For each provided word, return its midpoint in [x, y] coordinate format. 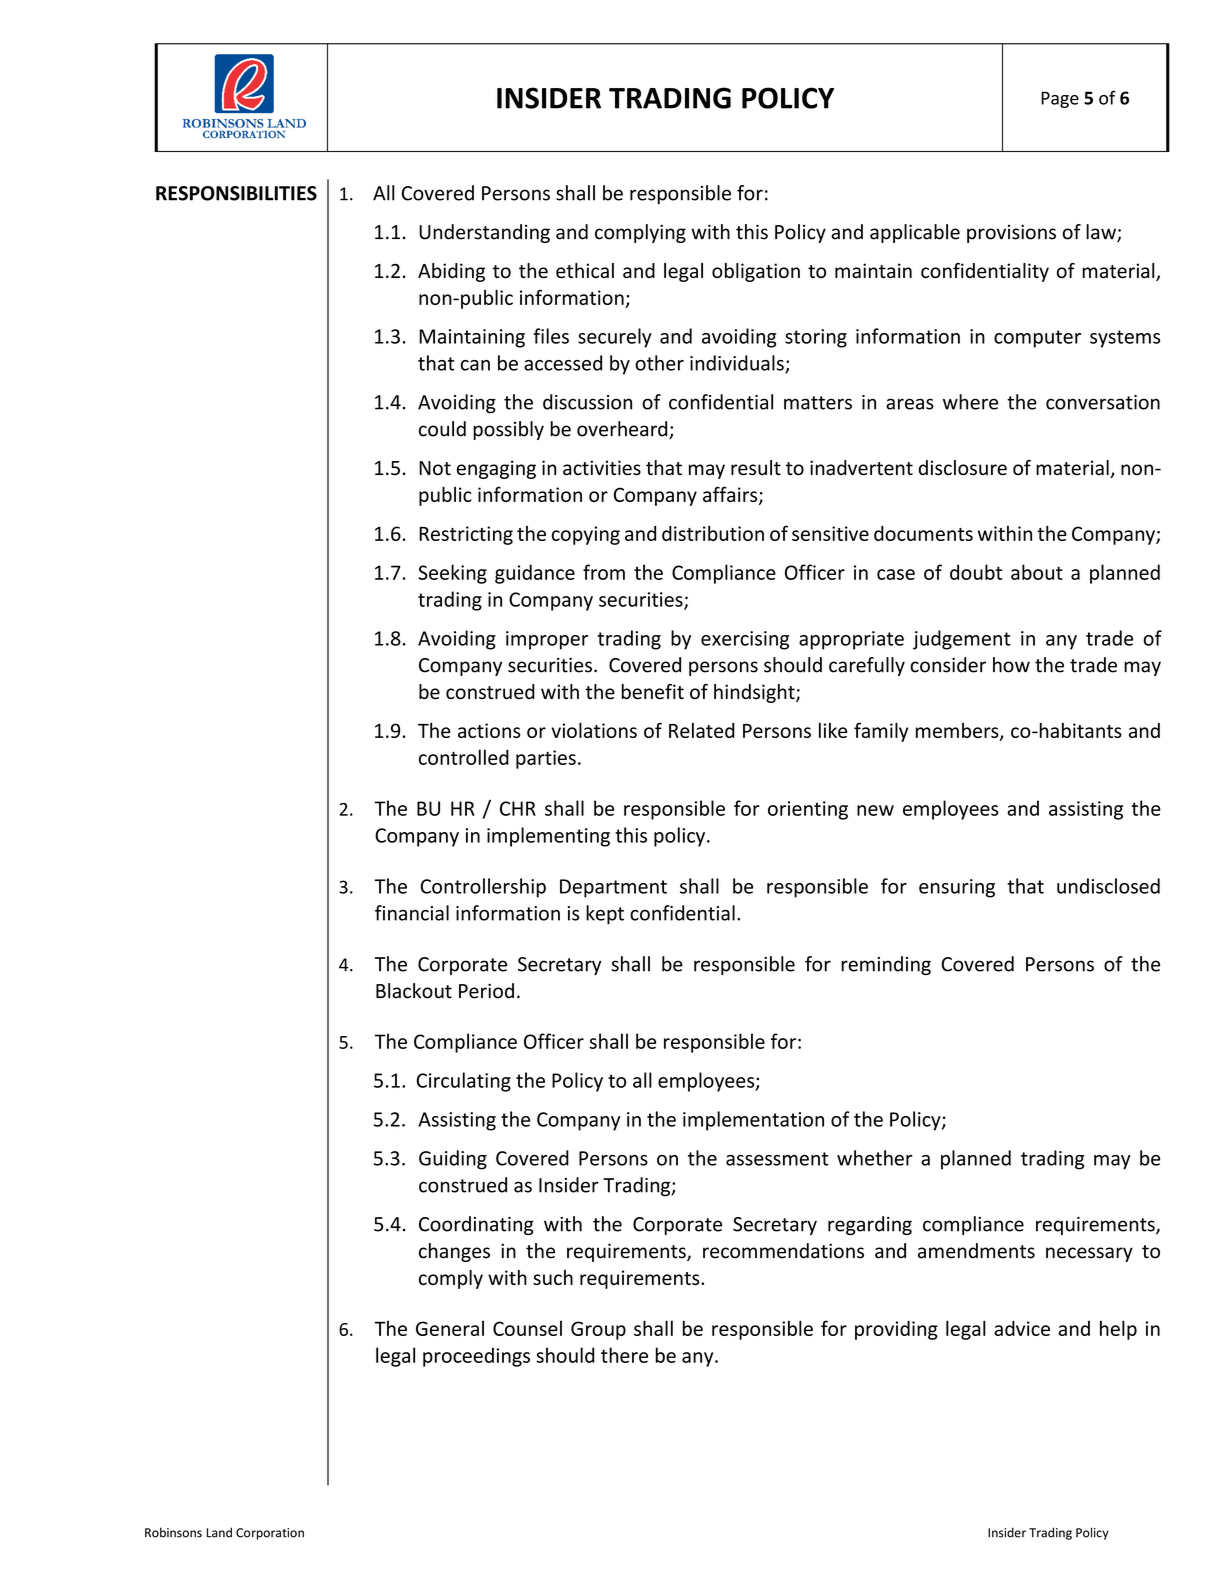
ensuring [957, 888]
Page [1060, 99]
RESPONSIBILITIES [236, 193]
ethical [585, 270]
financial [412, 913]
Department [613, 888]
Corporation [270, 1534]
